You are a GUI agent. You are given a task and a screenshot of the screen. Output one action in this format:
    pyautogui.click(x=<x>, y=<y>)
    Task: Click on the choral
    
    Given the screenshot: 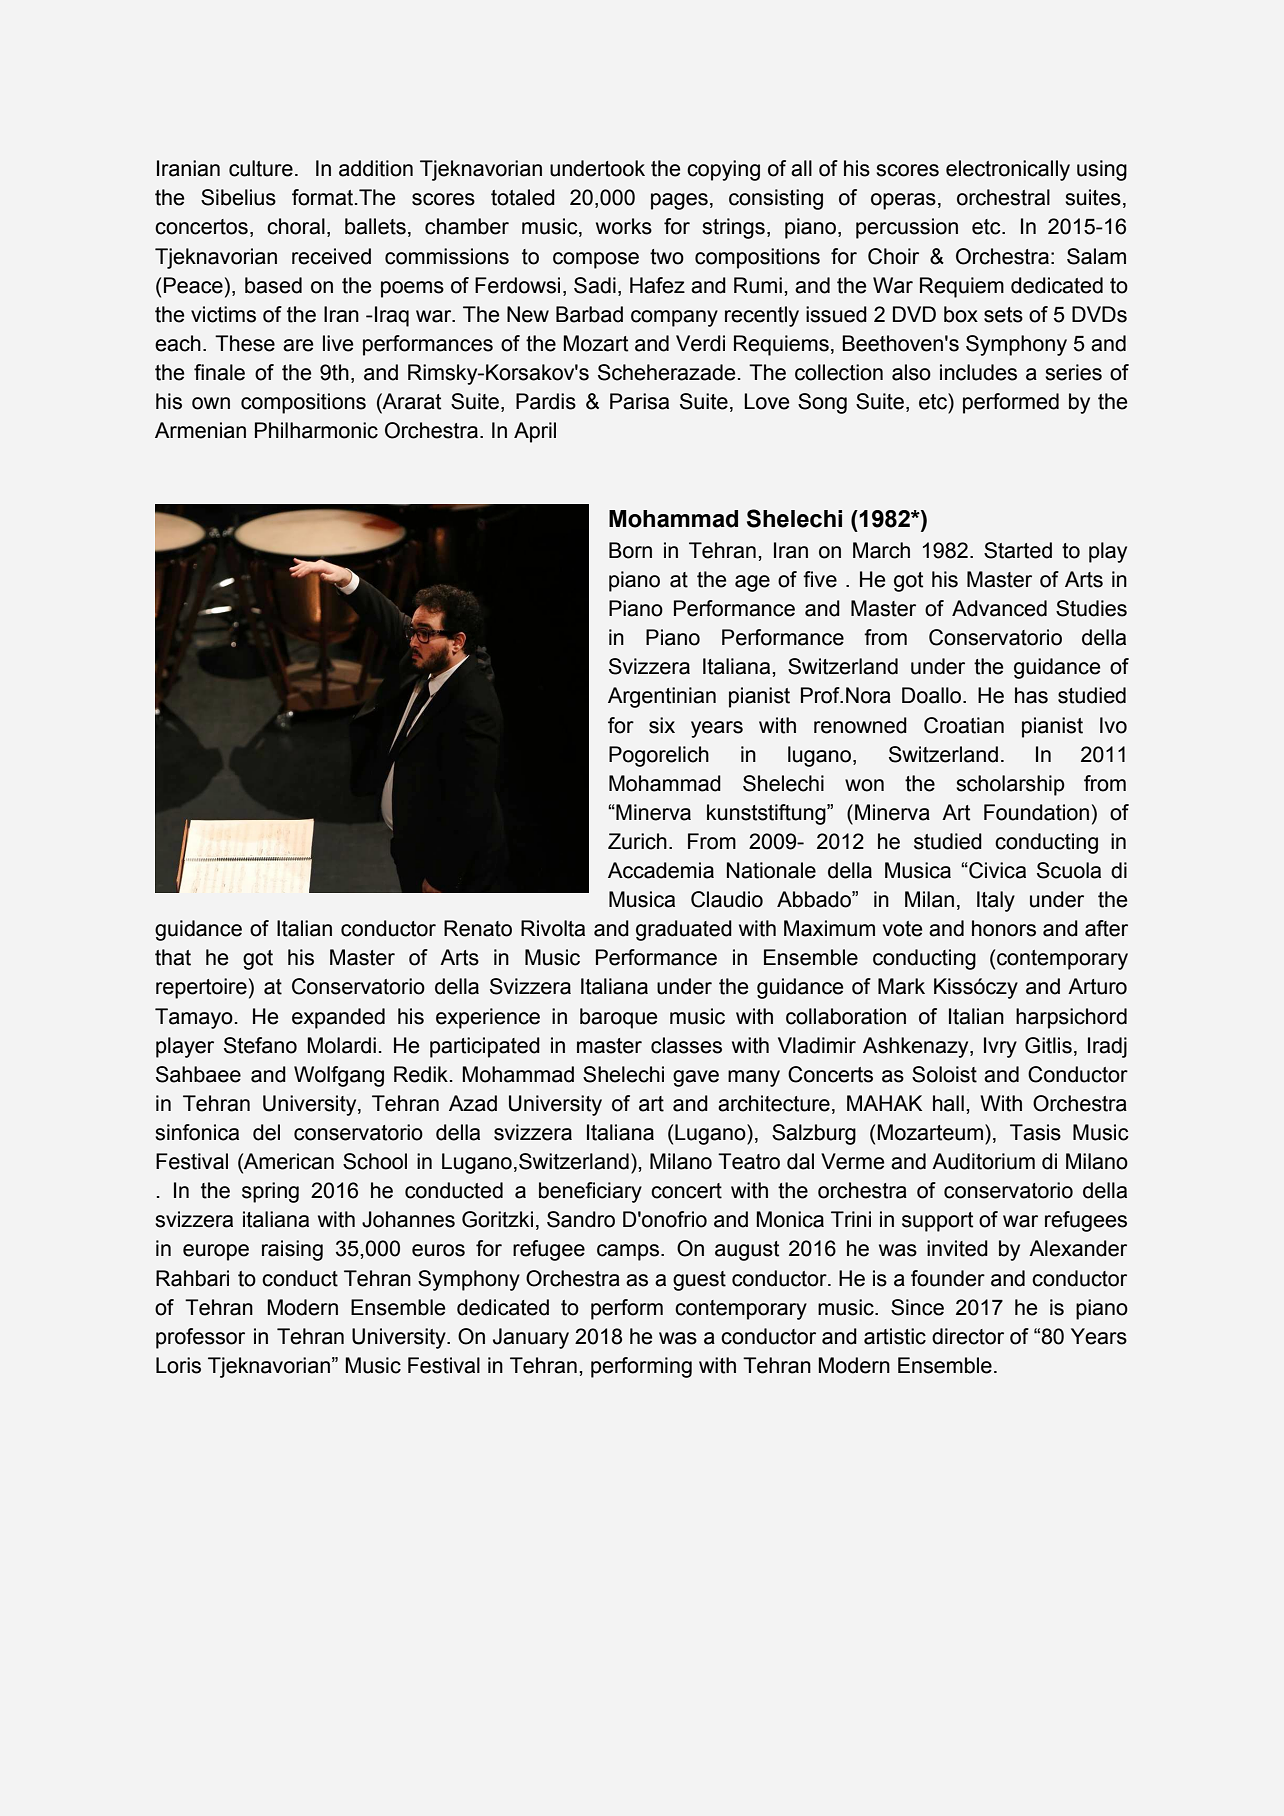 What is the action you would take?
    pyautogui.click(x=296, y=226)
